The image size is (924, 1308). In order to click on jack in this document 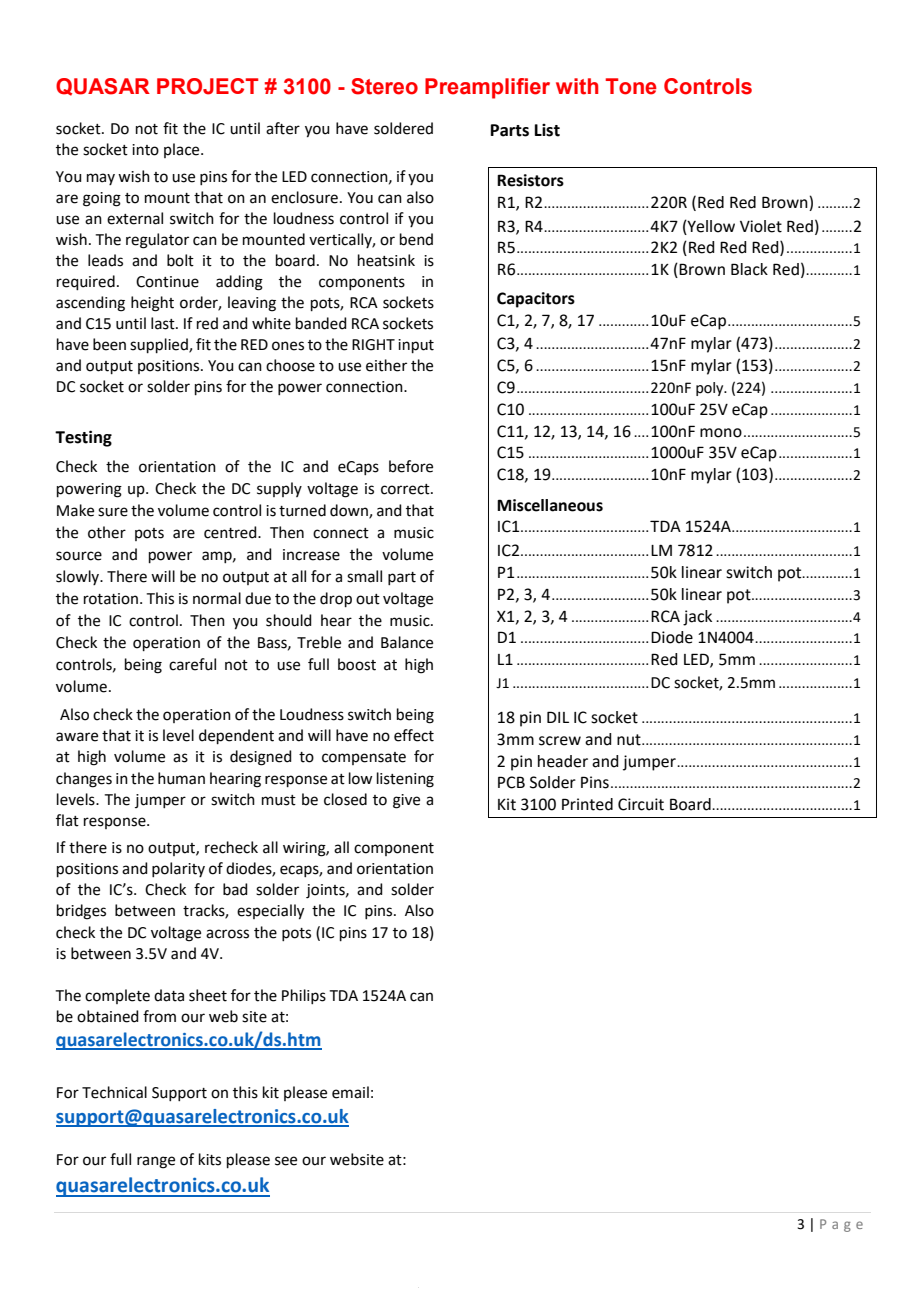, I will do `click(697, 618)`.
